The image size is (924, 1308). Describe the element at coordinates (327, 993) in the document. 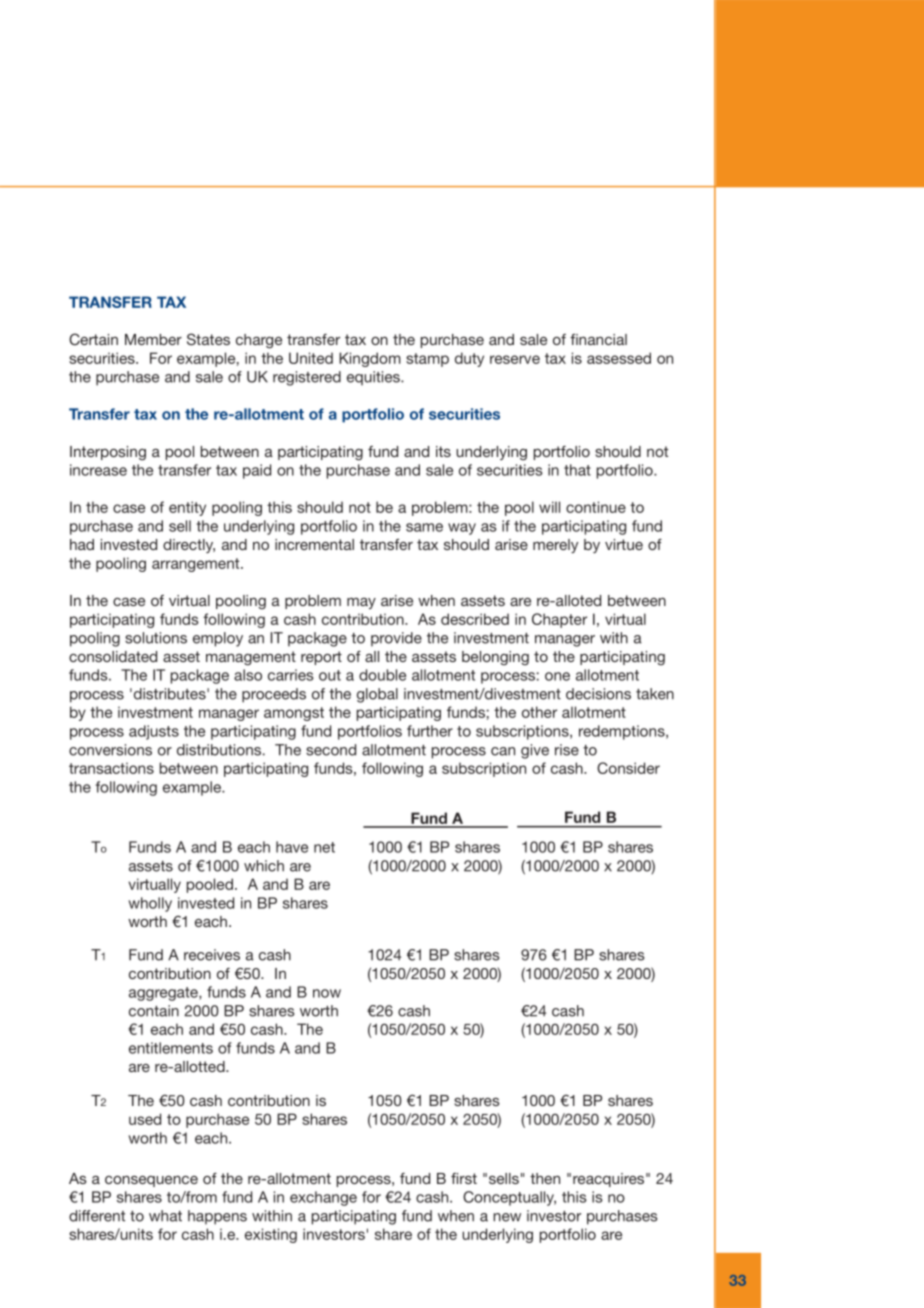

I see `now` at that location.
